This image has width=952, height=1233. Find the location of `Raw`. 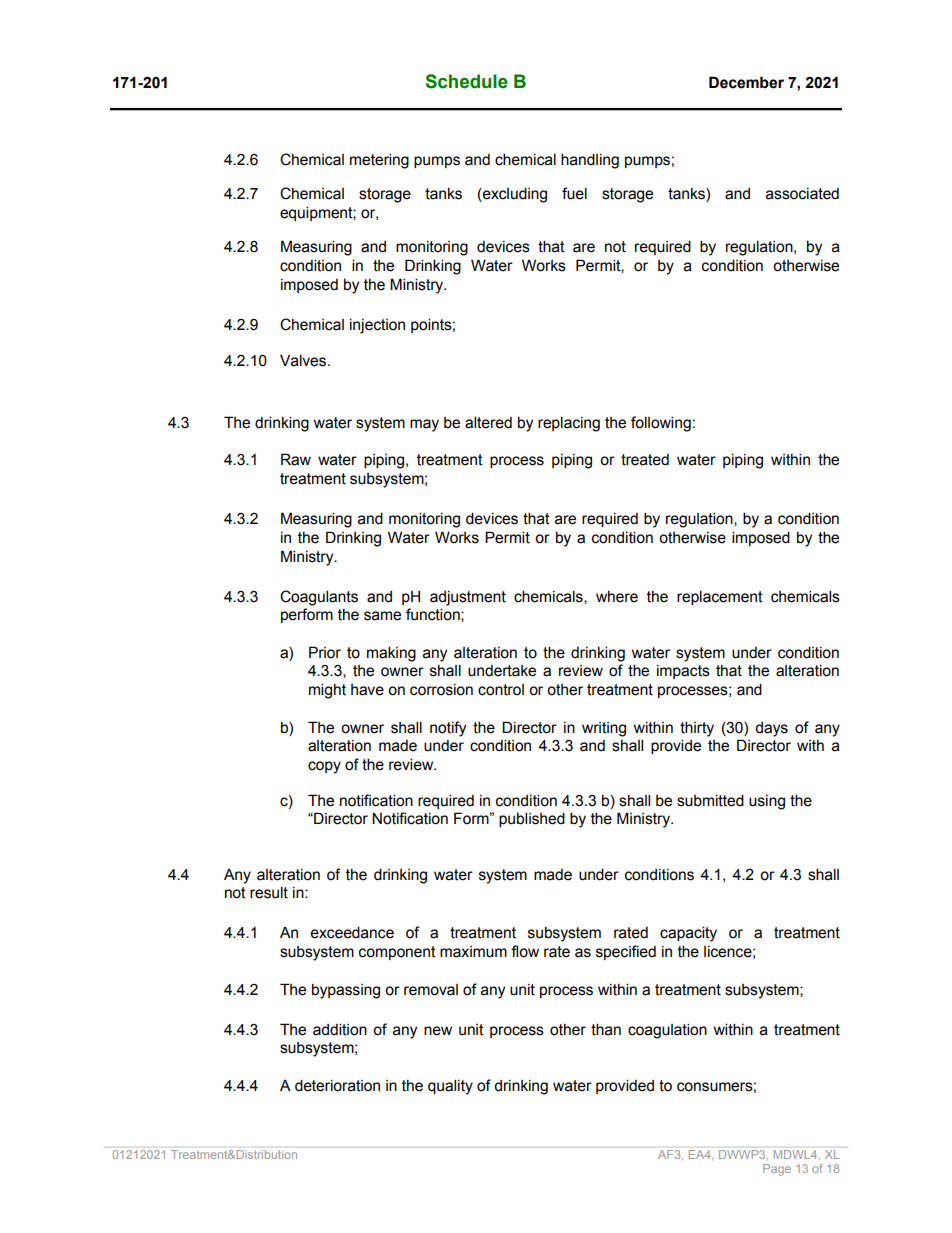

Raw is located at coordinates (296, 459).
